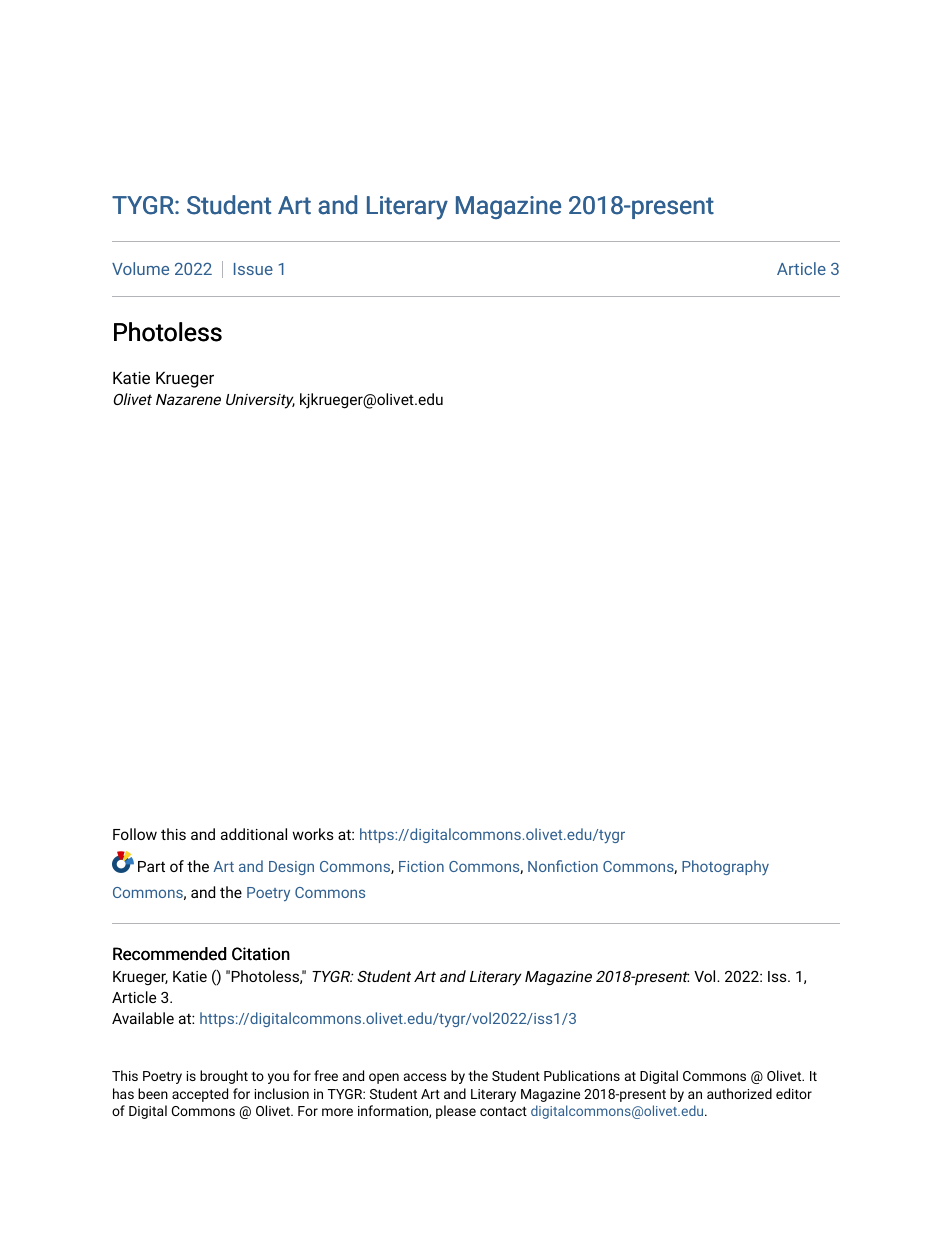 The width and height of the document is (952, 1233). I want to click on Photography, so click(725, 867).
